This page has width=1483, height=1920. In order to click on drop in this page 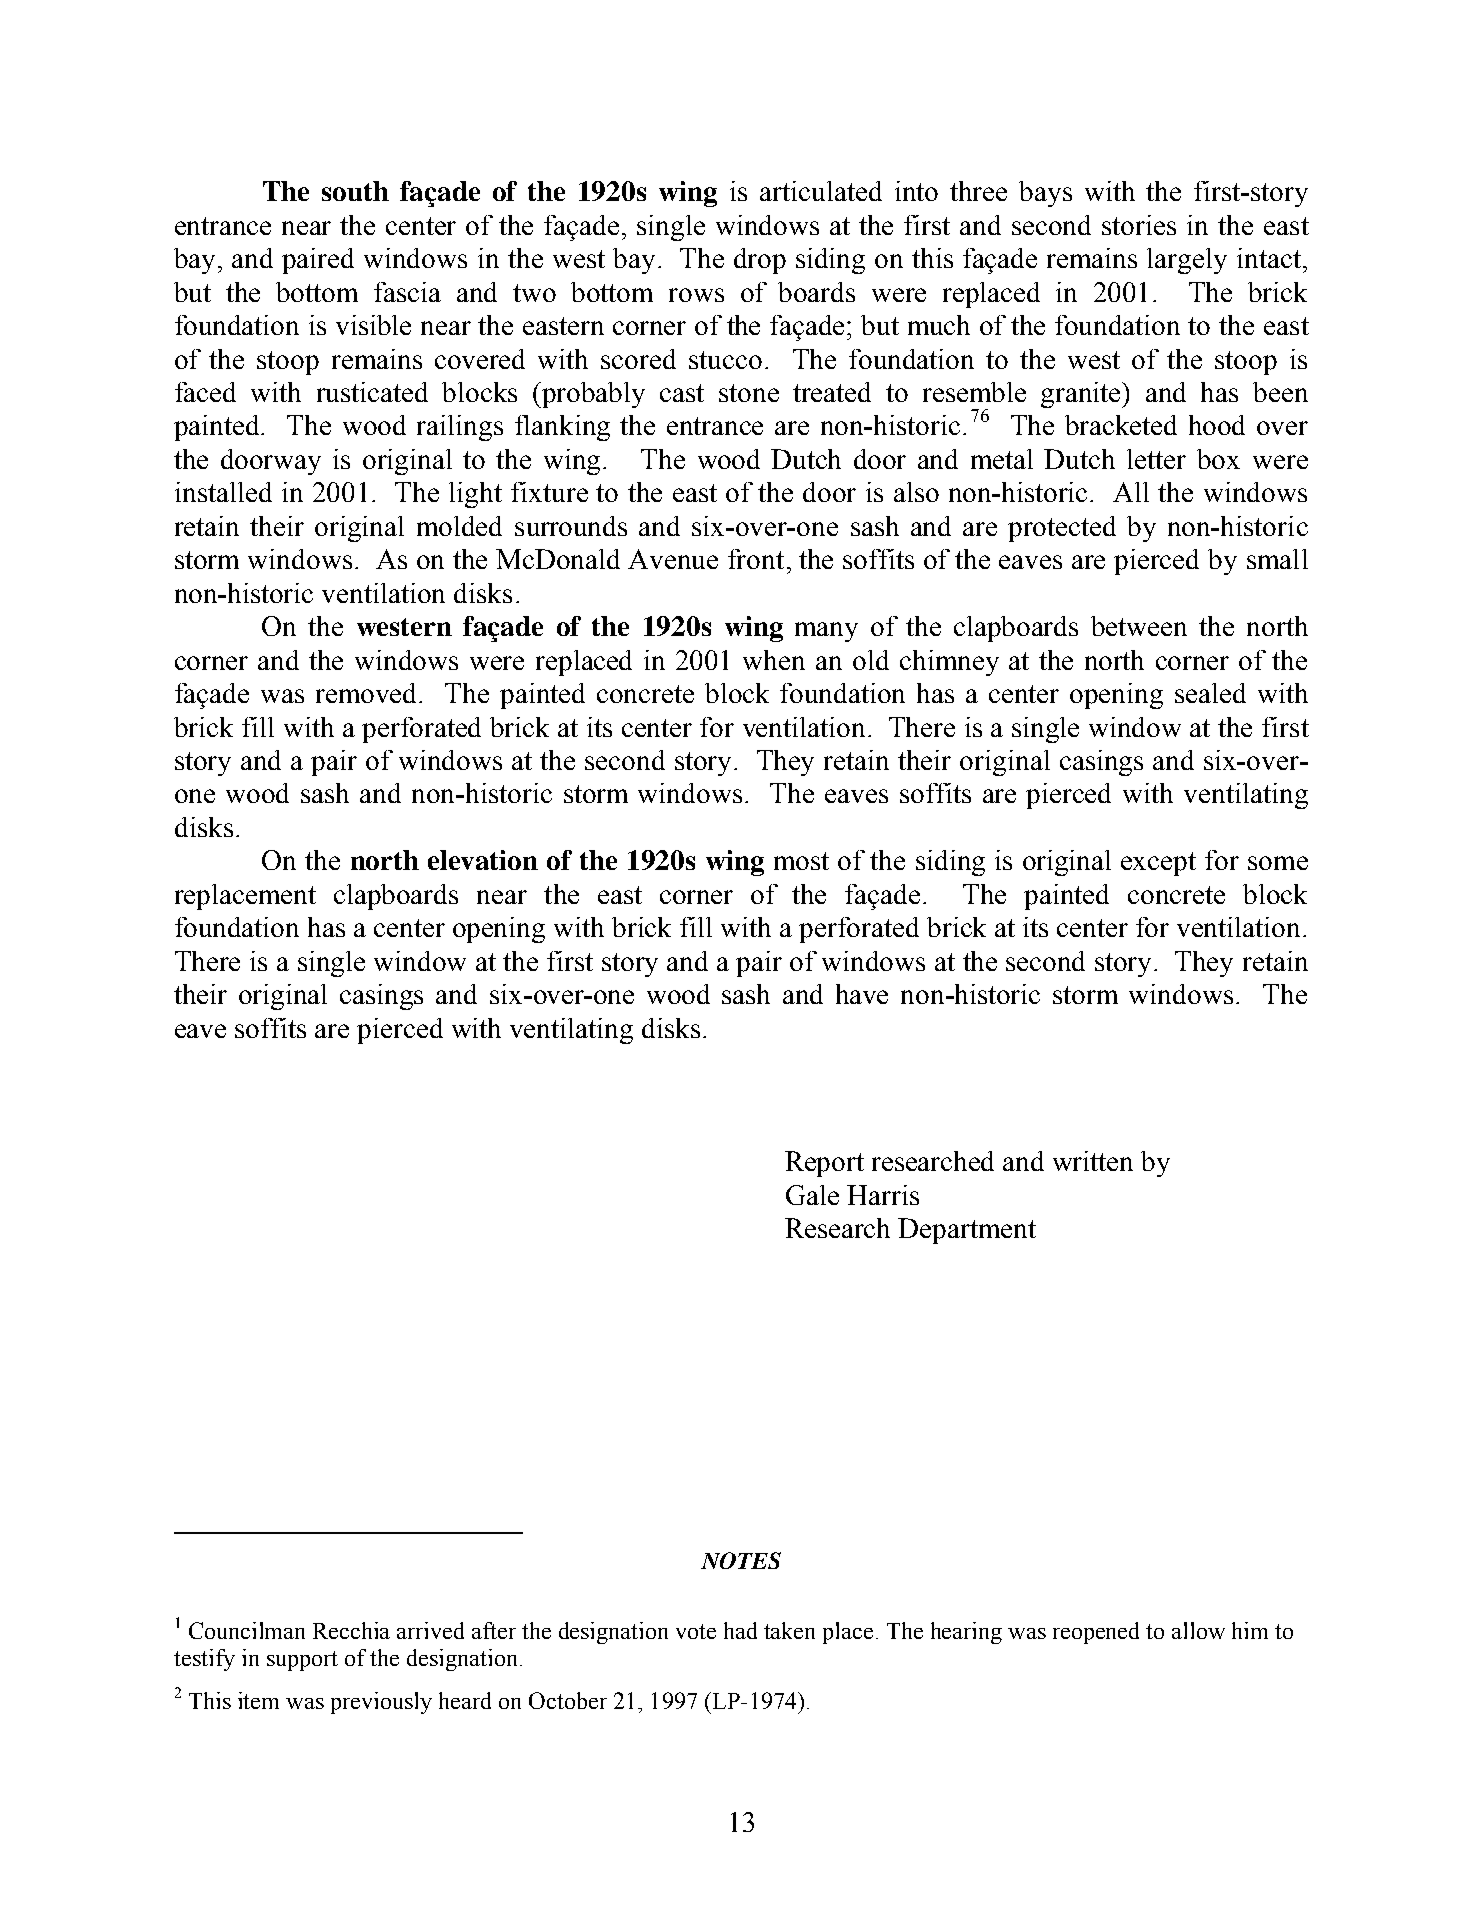, I will do `click(760, 261)`.
